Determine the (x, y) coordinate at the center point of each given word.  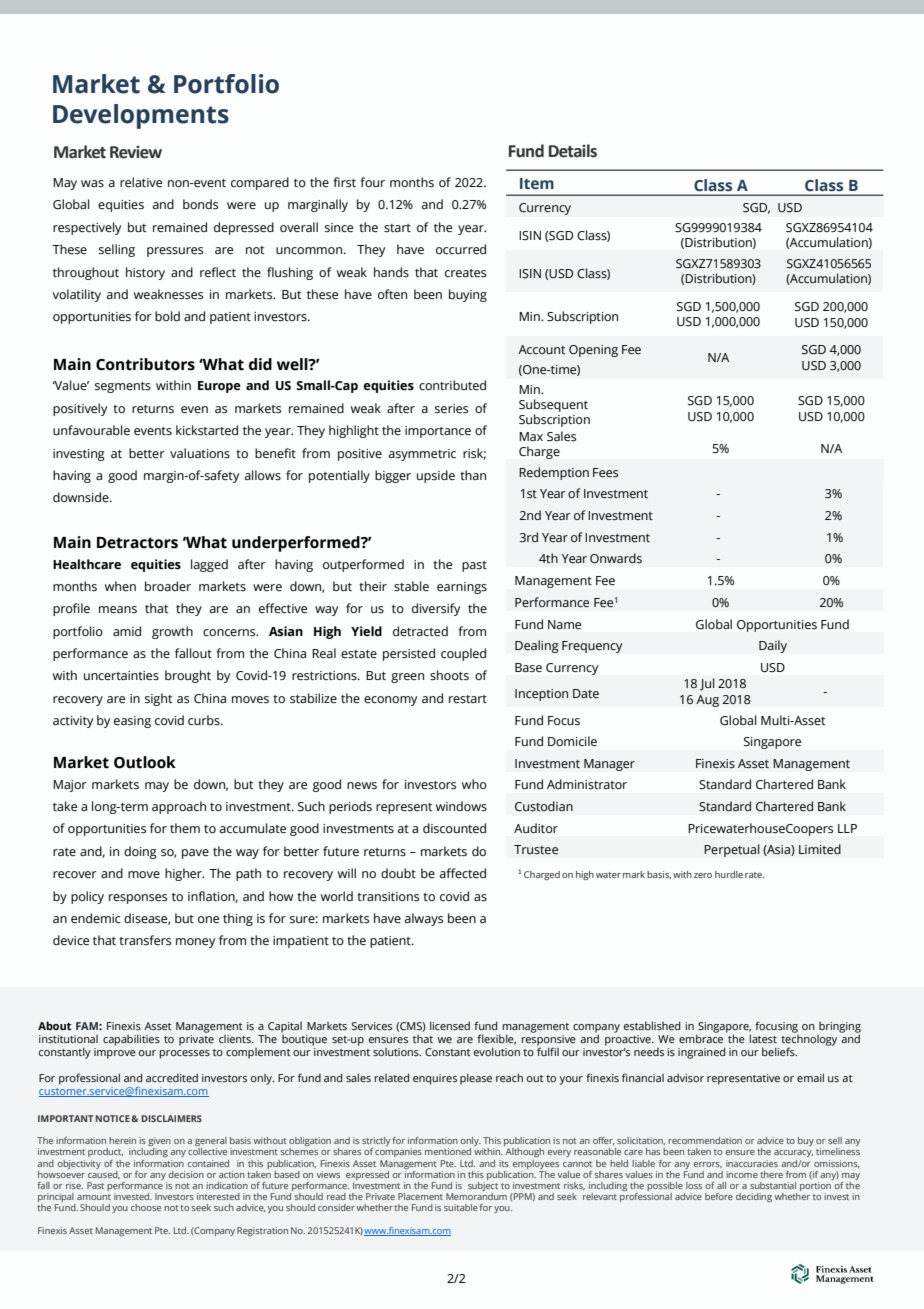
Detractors (137, 543)
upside (436, 476)
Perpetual (732, 850)
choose (146, 1207)
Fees (605, 472)
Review (136, 152)
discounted (454, 828)
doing (140, 852)
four (372, 182)
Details (573, 151)
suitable (461, 1207)
